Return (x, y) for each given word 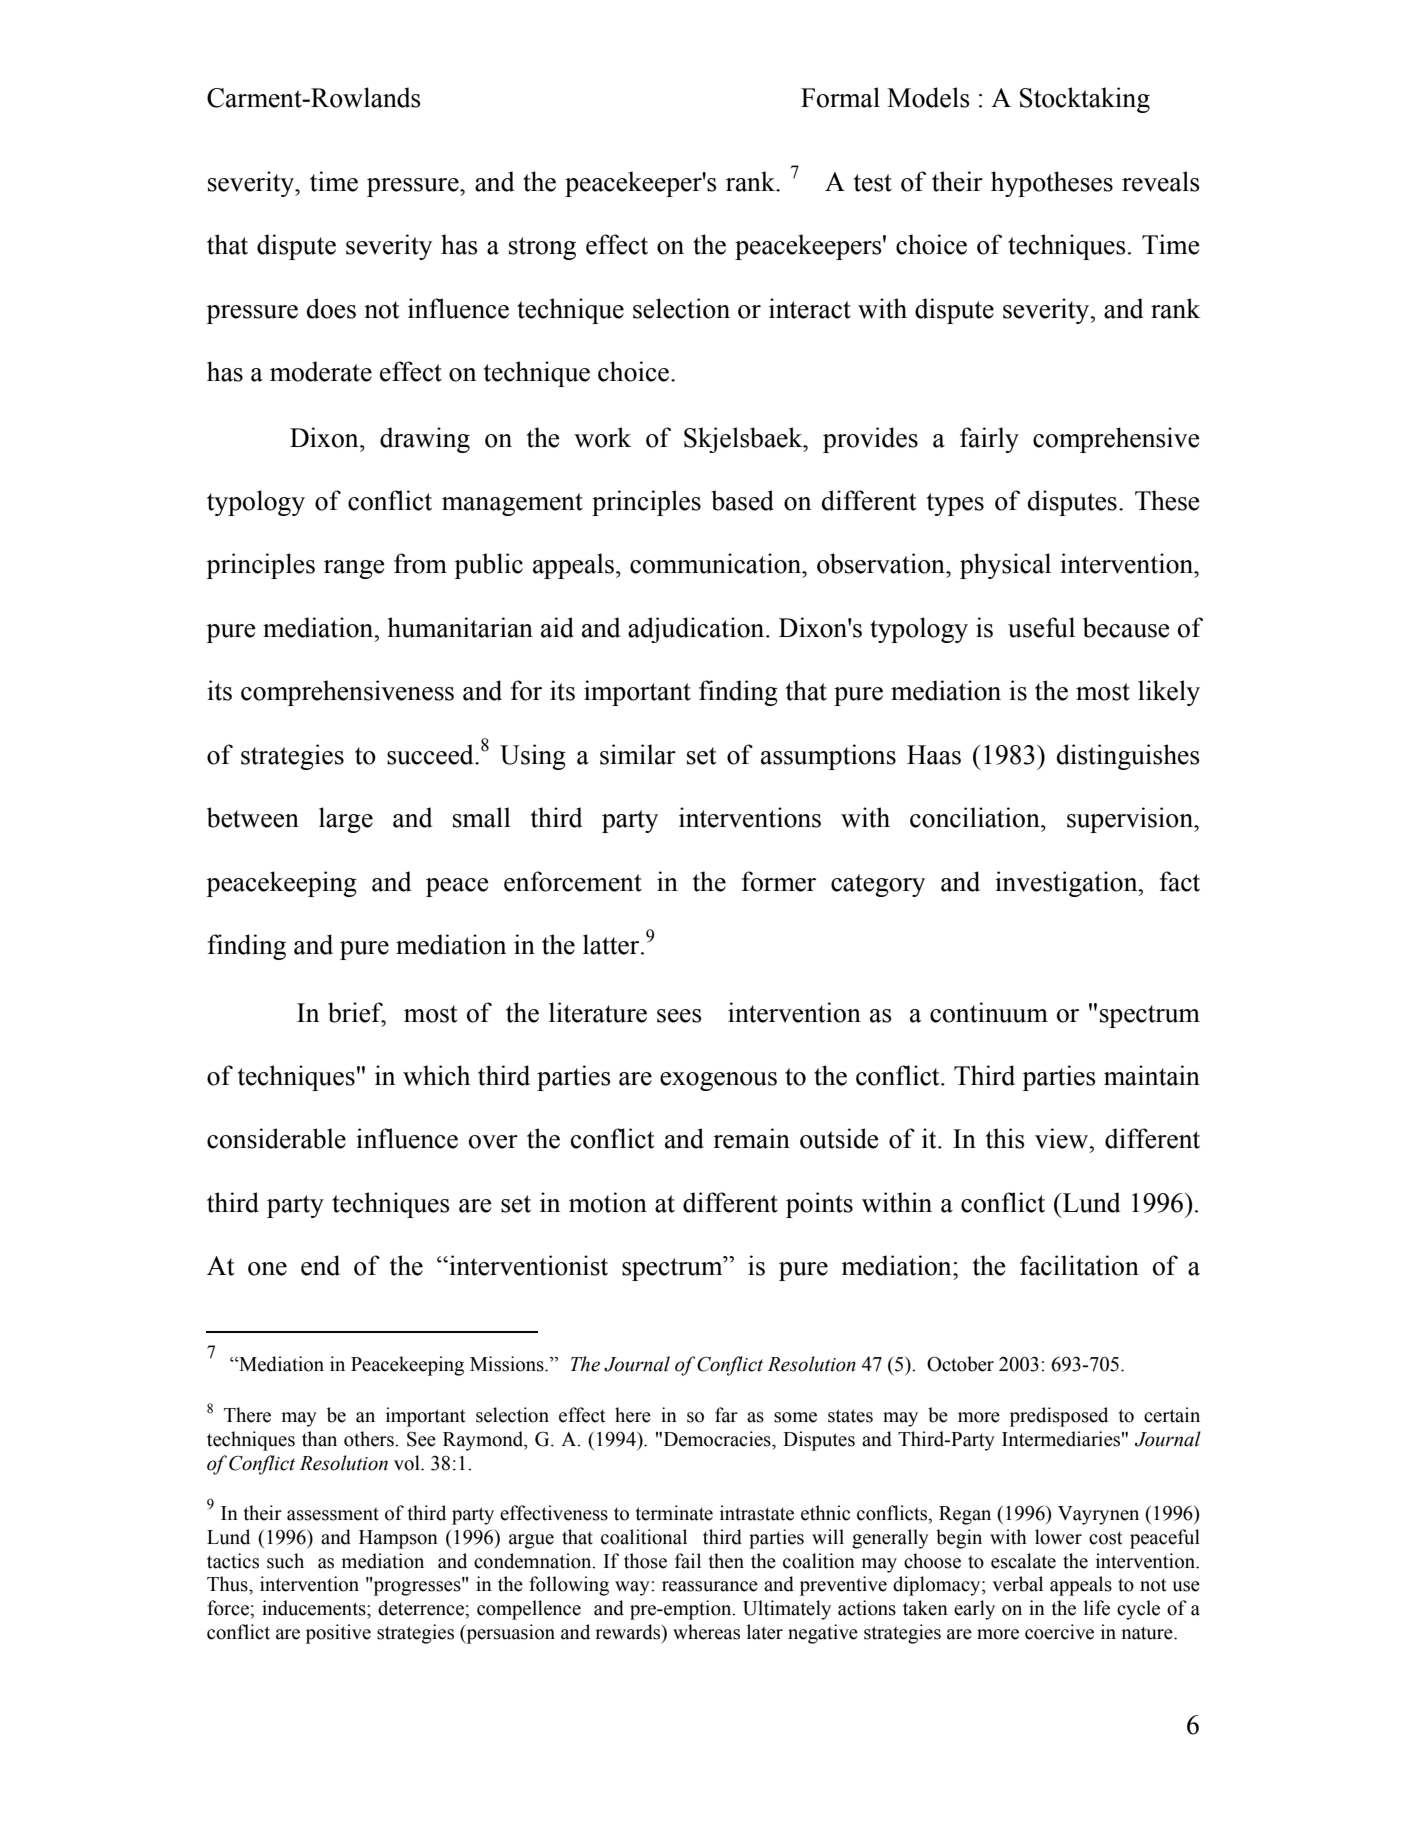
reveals (1161, 181)
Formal (840, 97)
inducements (315, 1608)
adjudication (697, 630)
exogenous (718, 1081)
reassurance (710, 1586)
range (354, 569)
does (331, 308)
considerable (276, 1138)
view (1063, 1138)
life (1097, 1608)
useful (1041, 627)
